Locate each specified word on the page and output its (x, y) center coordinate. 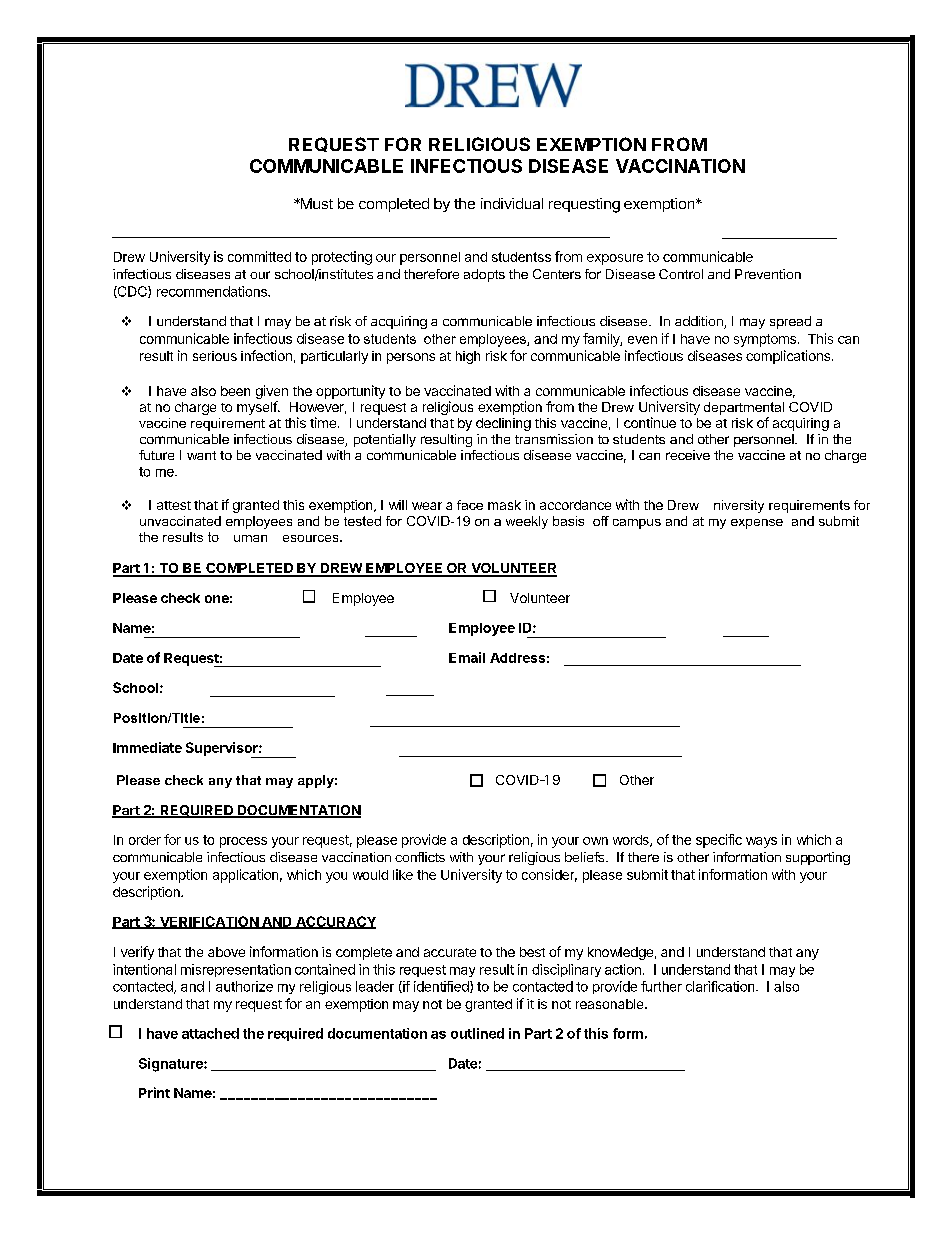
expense (757, 524)
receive (688, 455)
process (243, 842)
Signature (172, 1065)
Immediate (147, 747)
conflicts (420, 857)
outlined (477, 1033)
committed (259, 256)
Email (467, 657)
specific (719, 841)
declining (503, 424)
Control (681, 274)
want (201, 455)
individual (512, 203)
